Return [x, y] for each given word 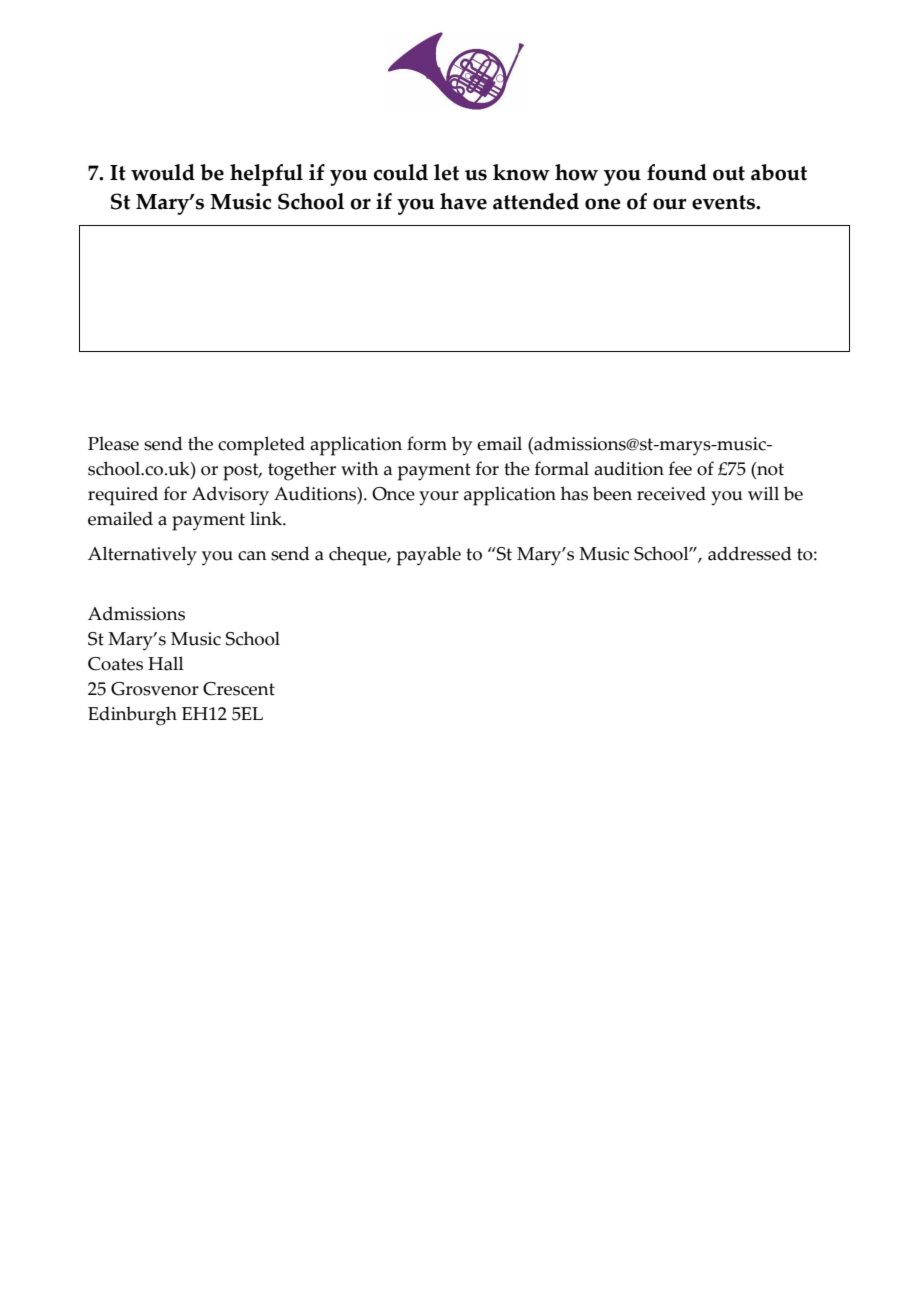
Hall [166, 663]
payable [429, 556]
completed [261, 446]
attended [536, 201]
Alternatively [142, 556]
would [163, 172]
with [360, 468]
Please [113, 443]
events [725, 202]
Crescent [239, 689]
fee [680, 468]
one [603, 204]
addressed [750, 553]
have [463, 201]
